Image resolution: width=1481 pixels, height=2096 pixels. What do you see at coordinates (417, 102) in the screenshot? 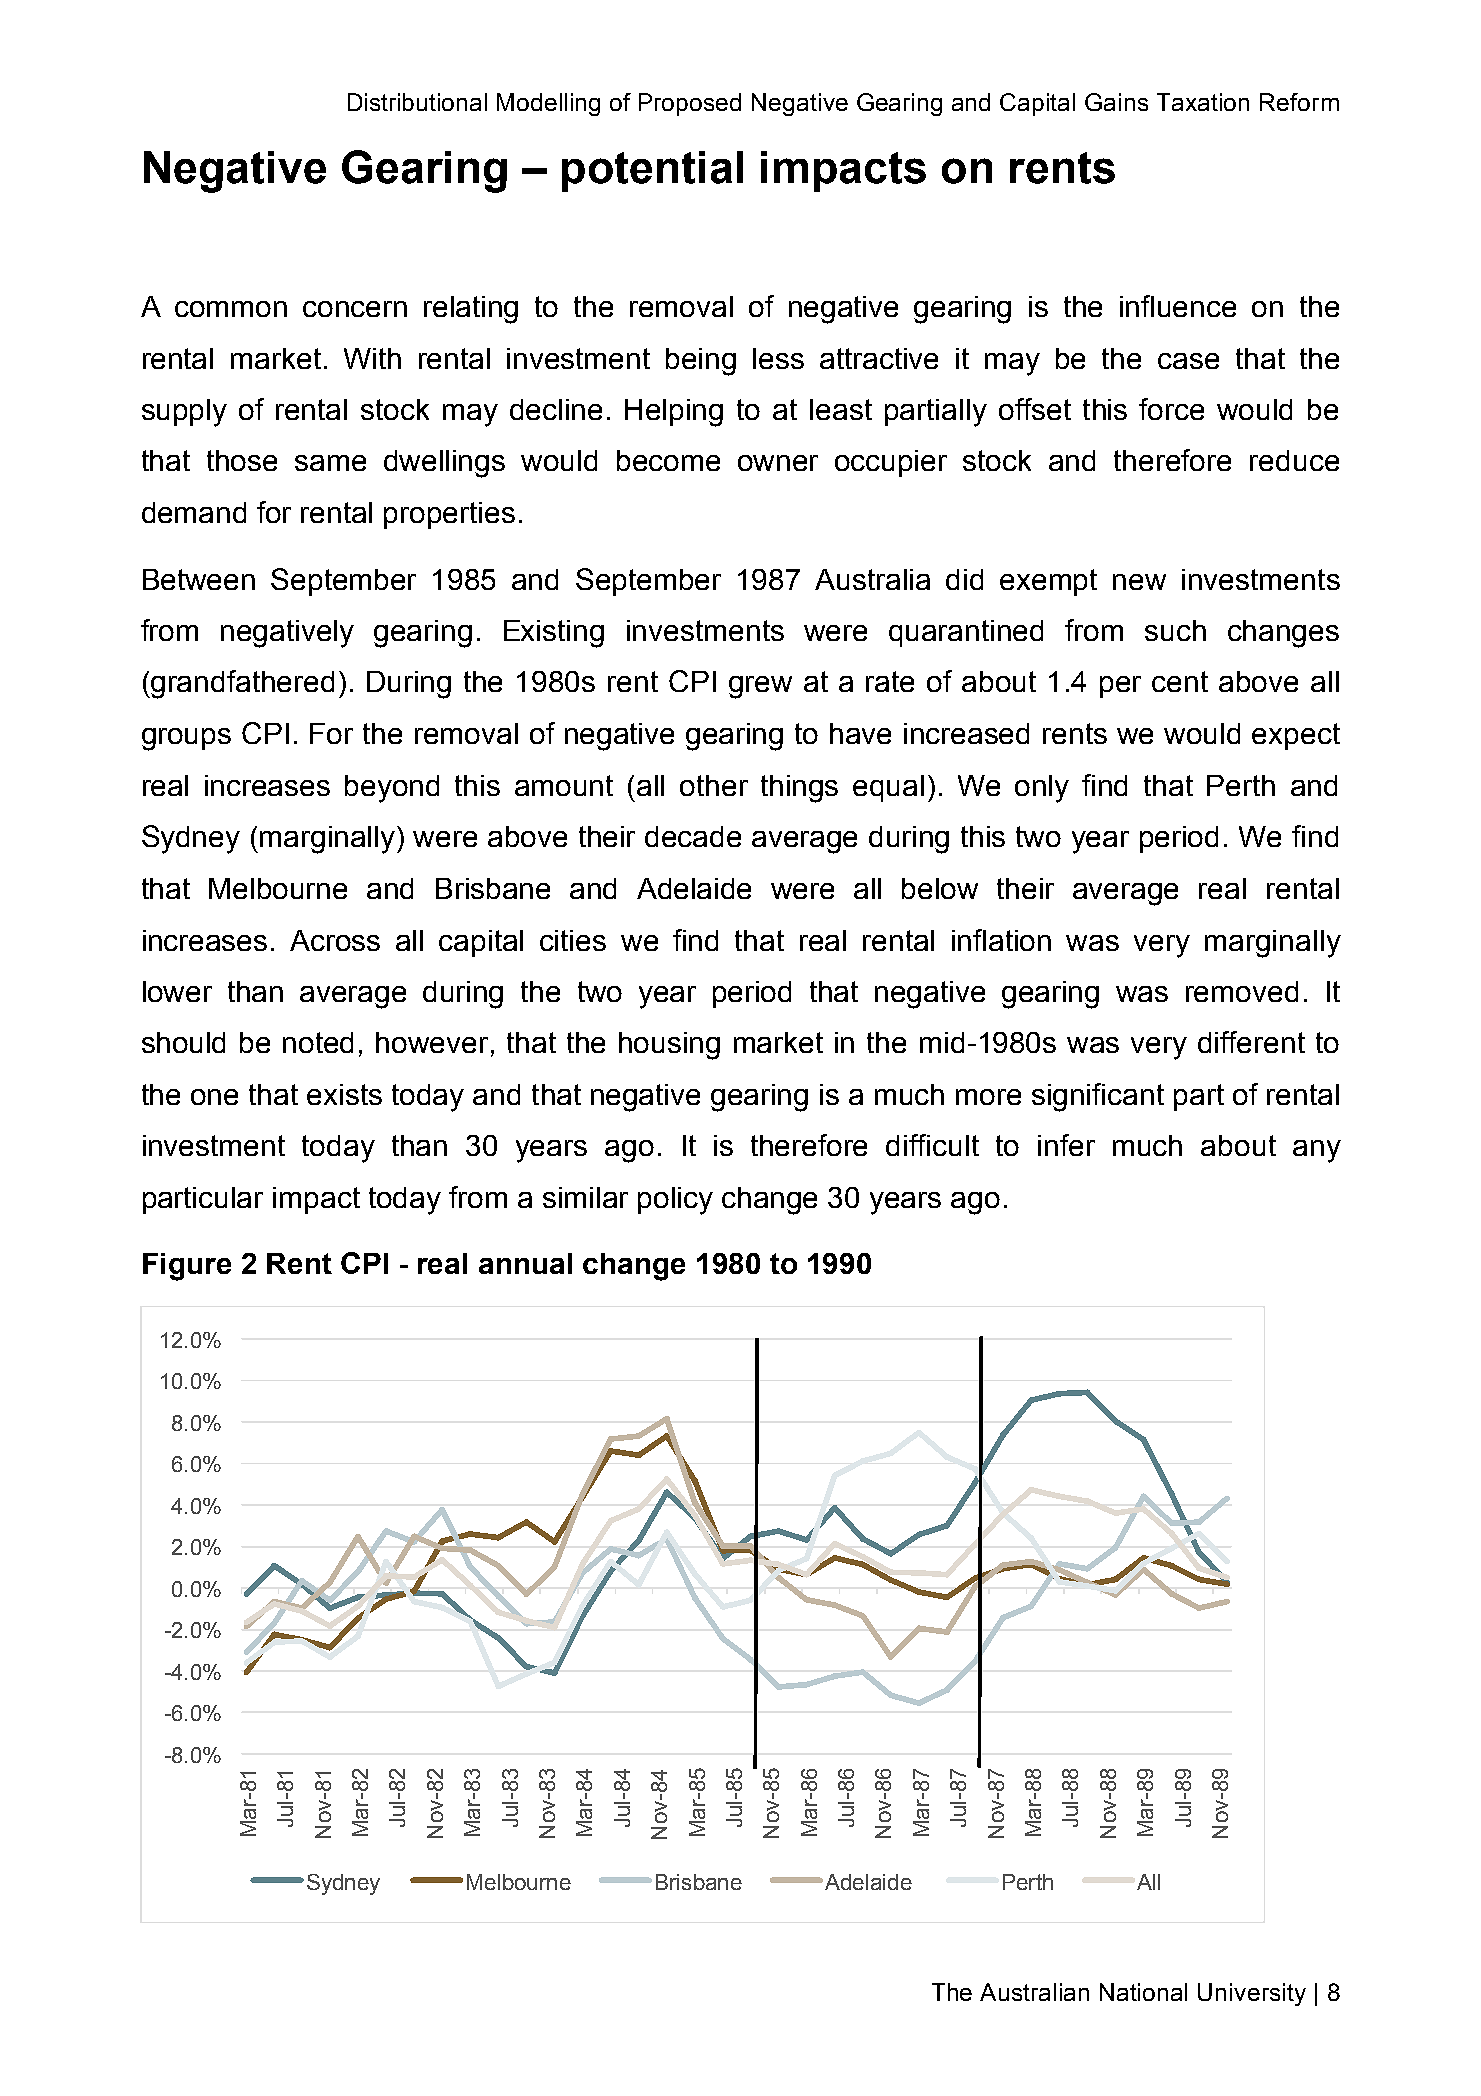
I see `Distributional` at bounding box center [417, 102].
